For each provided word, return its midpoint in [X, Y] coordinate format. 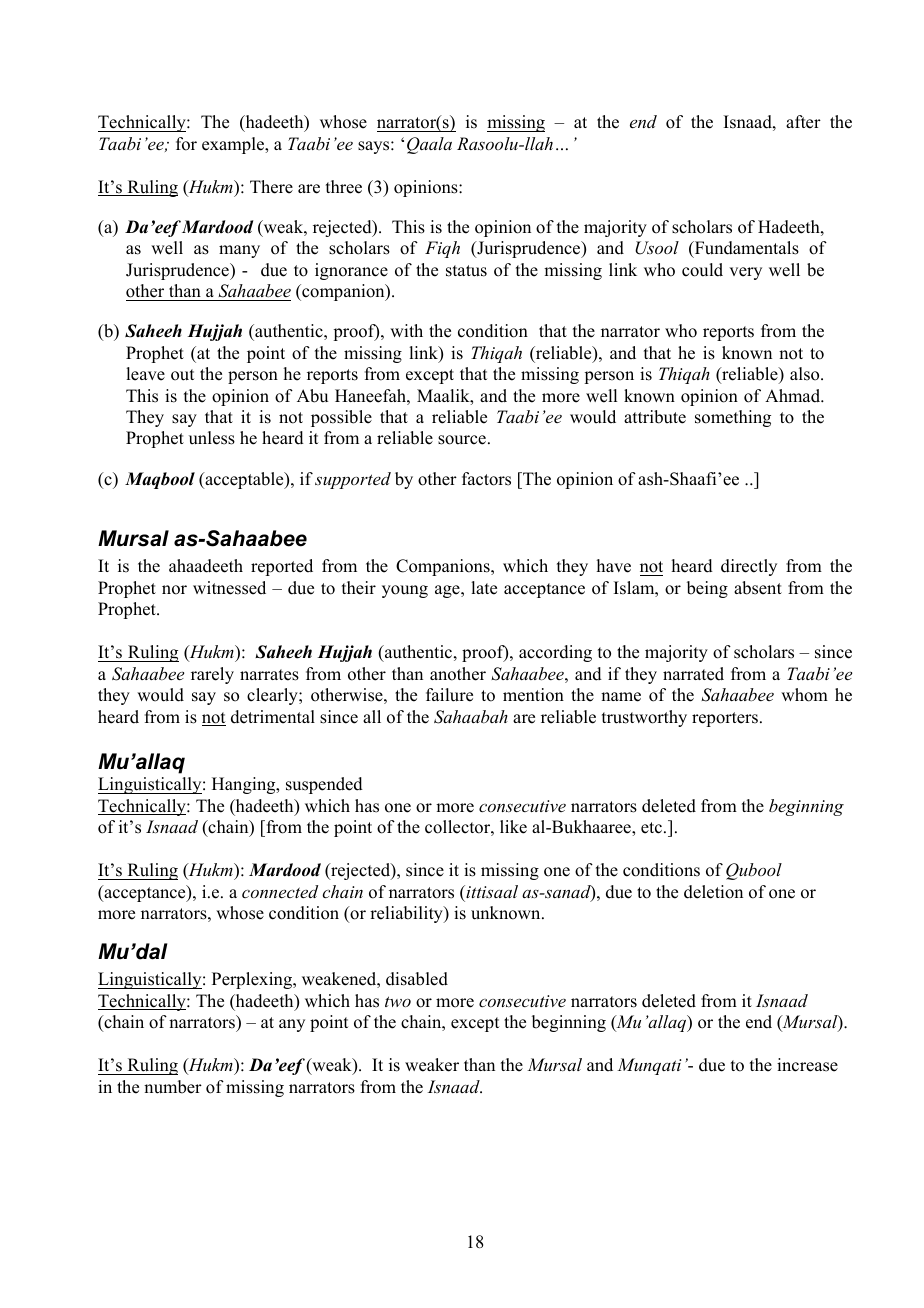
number [173, 1087]
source [462, 440]
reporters [725, 719]
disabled [417, 979]
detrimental [273, 717]
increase [807, 1065]
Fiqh [442, 249]
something [733, 418]
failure [449, 695]
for [186, 144]
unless [212, 438]
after [803, 122]
